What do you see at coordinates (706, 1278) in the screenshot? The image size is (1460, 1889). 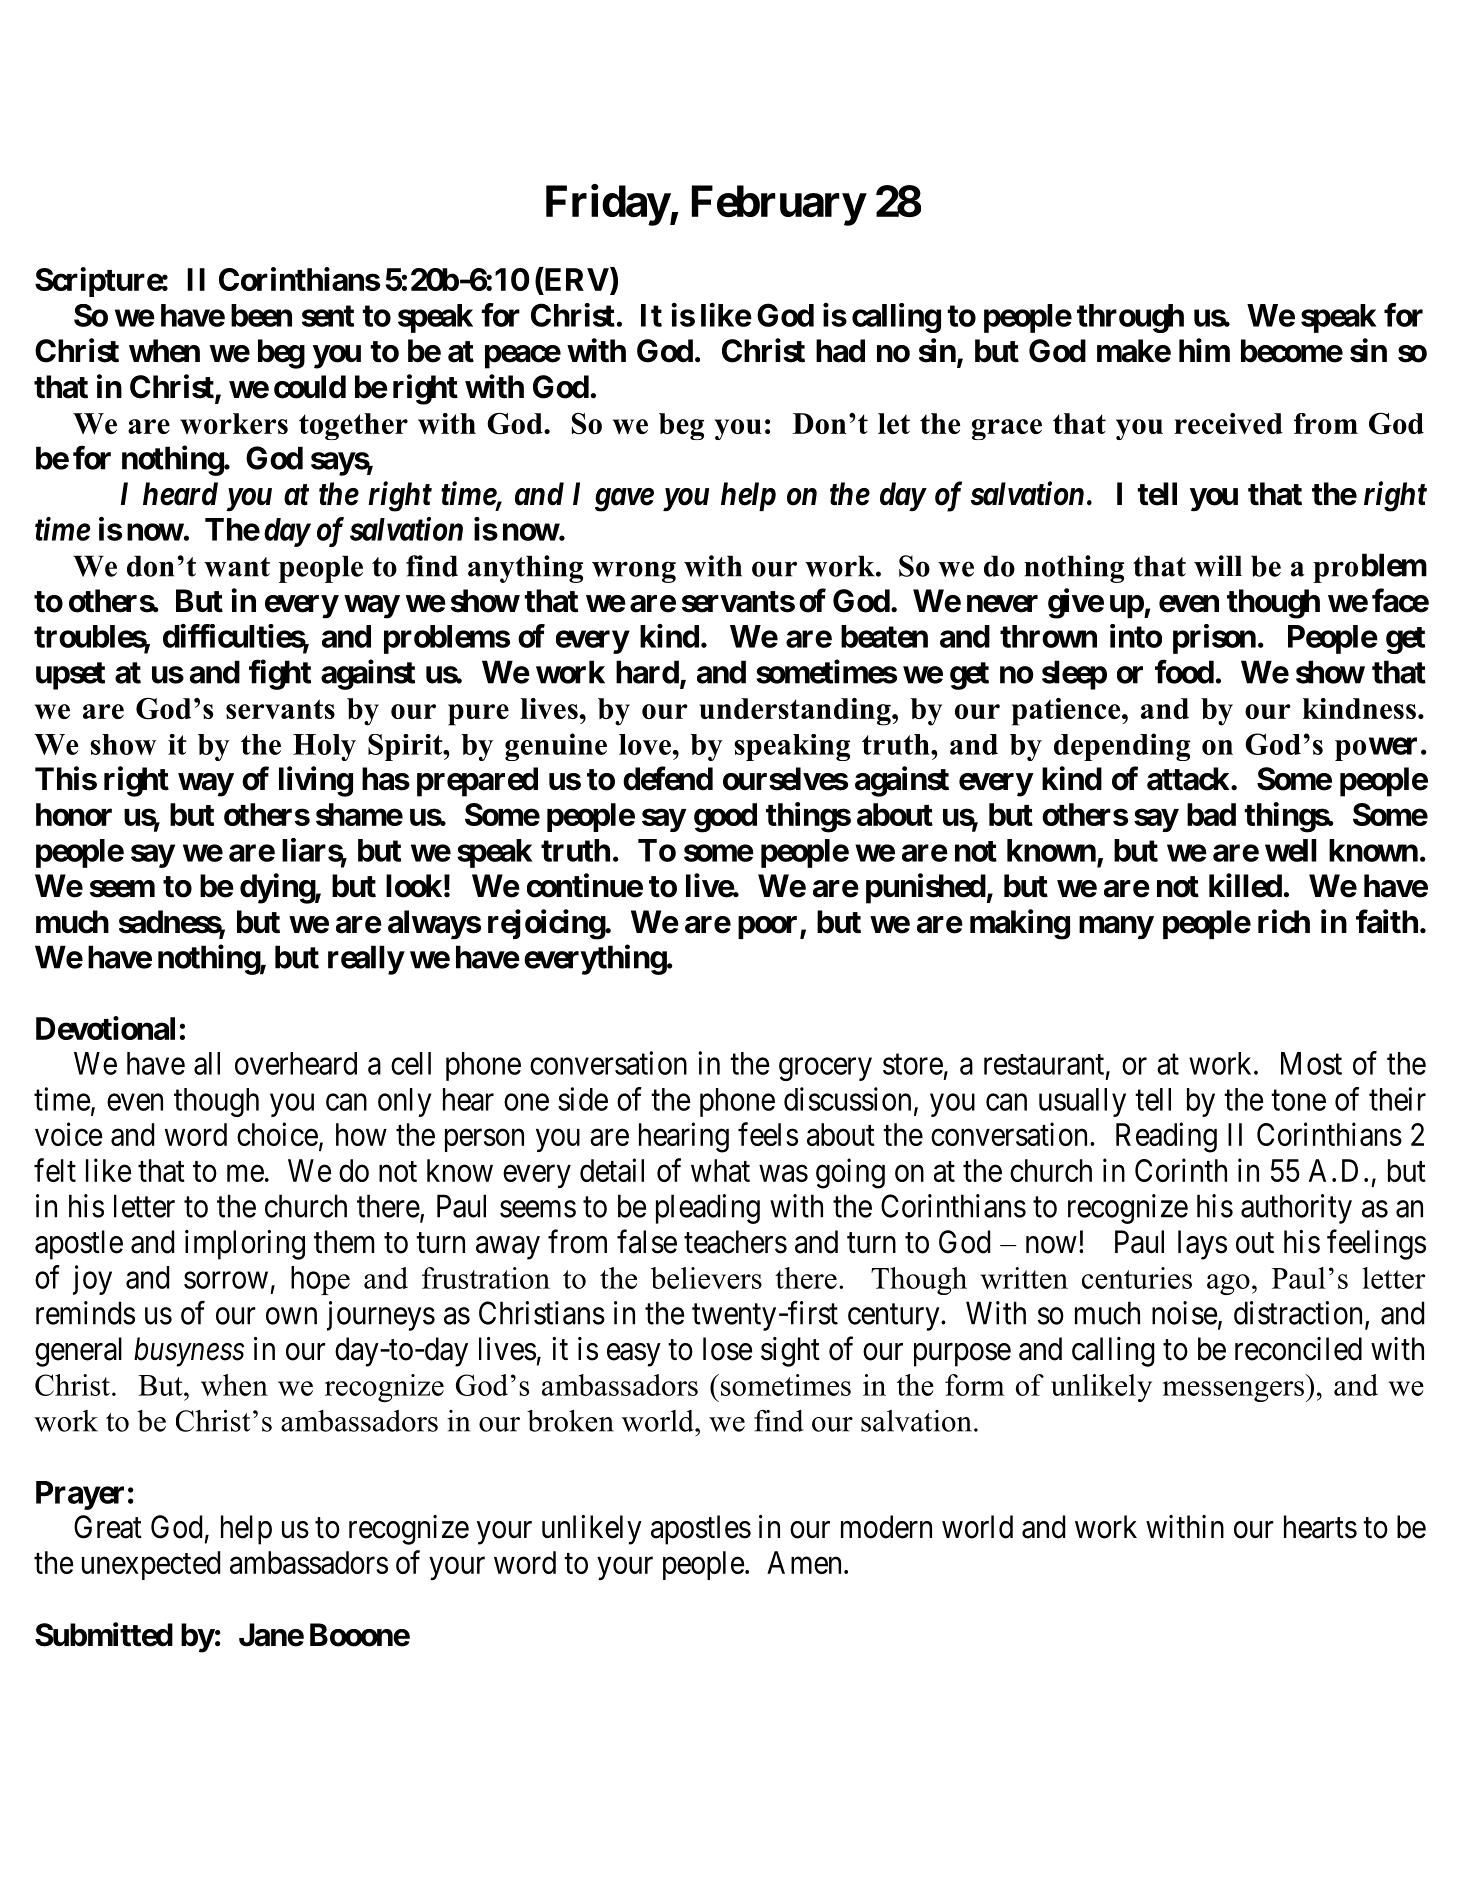 I see `believers` at bounding box center [706, 1278].
